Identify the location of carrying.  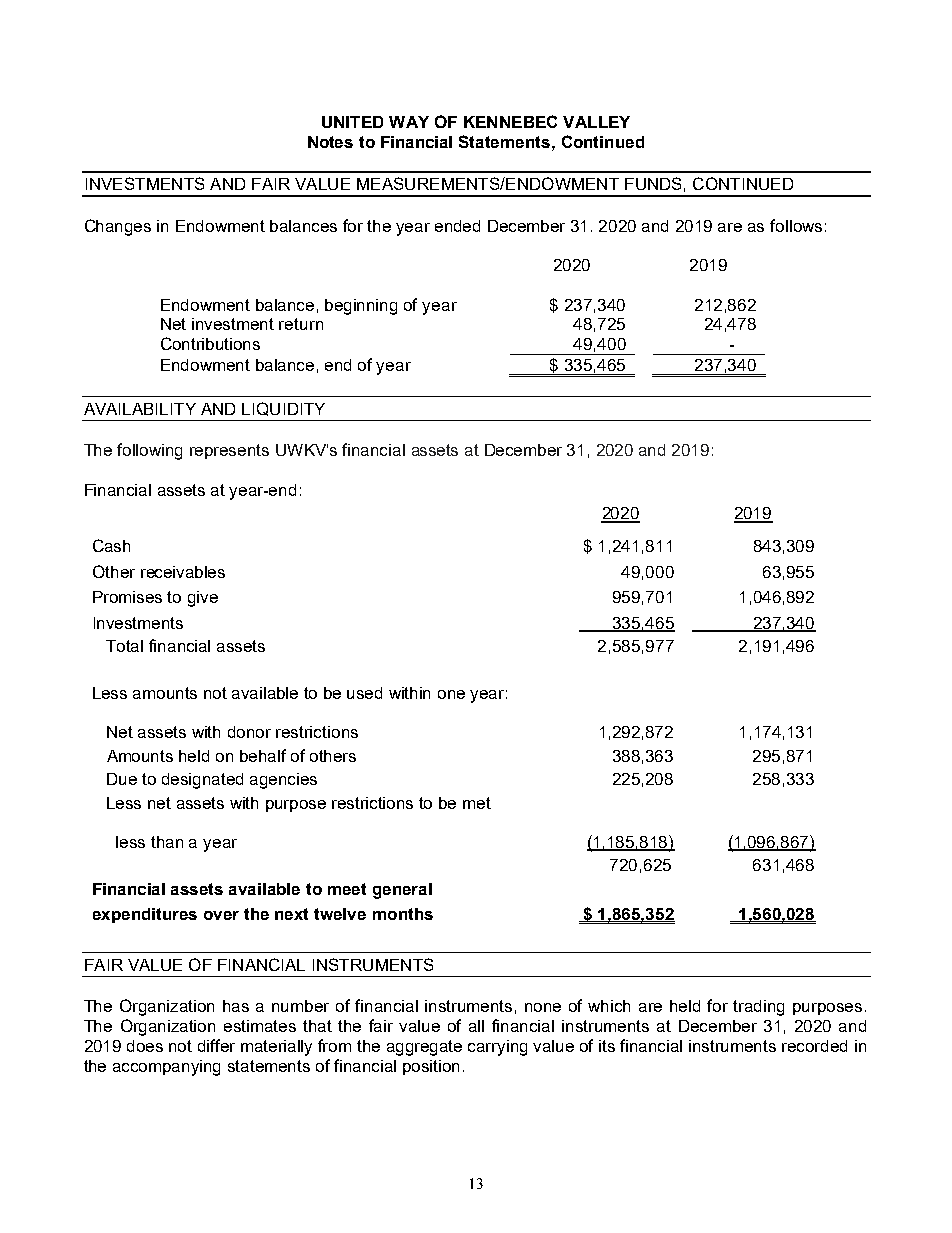
(497, 1048).
